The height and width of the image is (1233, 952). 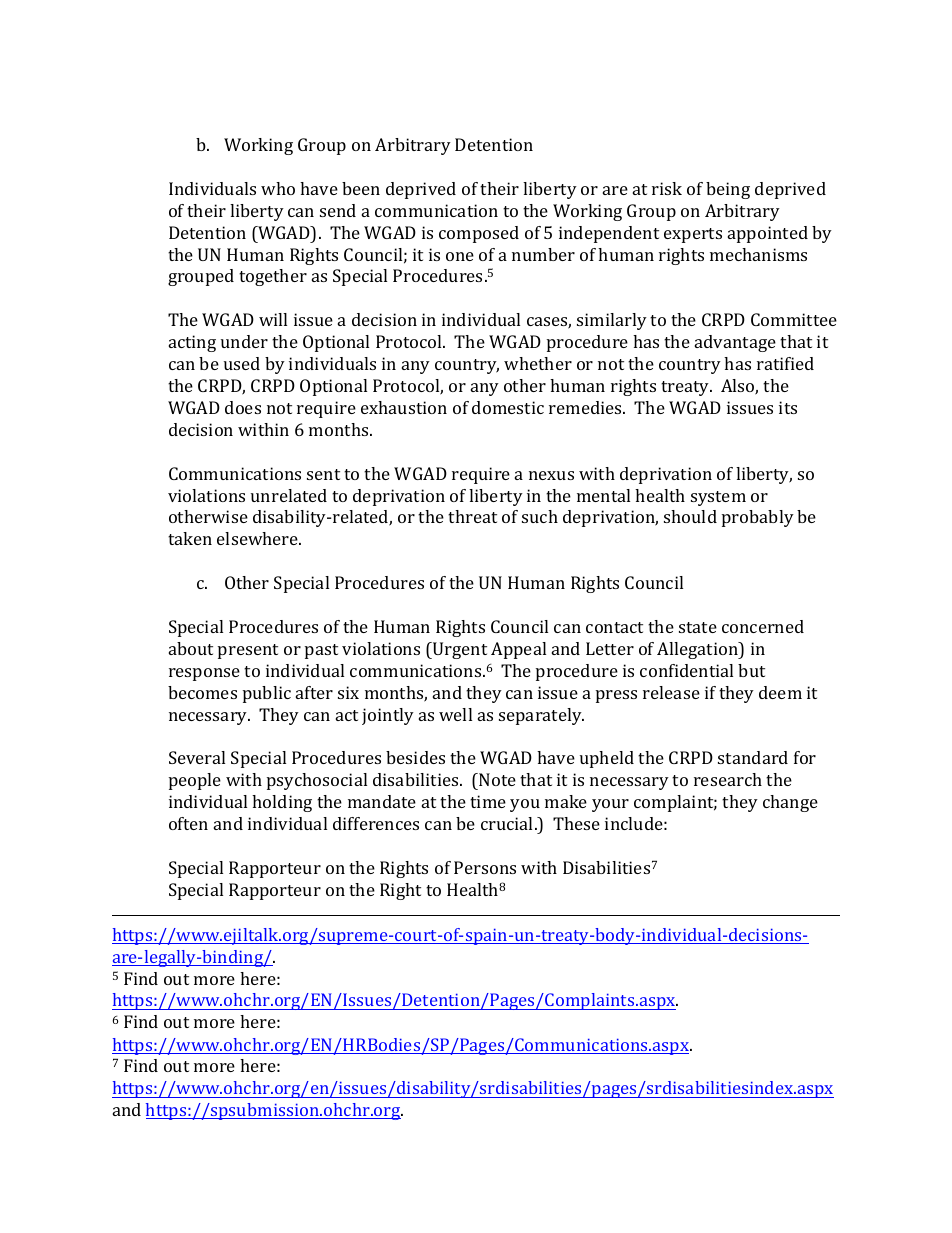 What do you see at coordinates (790, 803) in the image?
I see `change` at bounding box center [790, 803].
